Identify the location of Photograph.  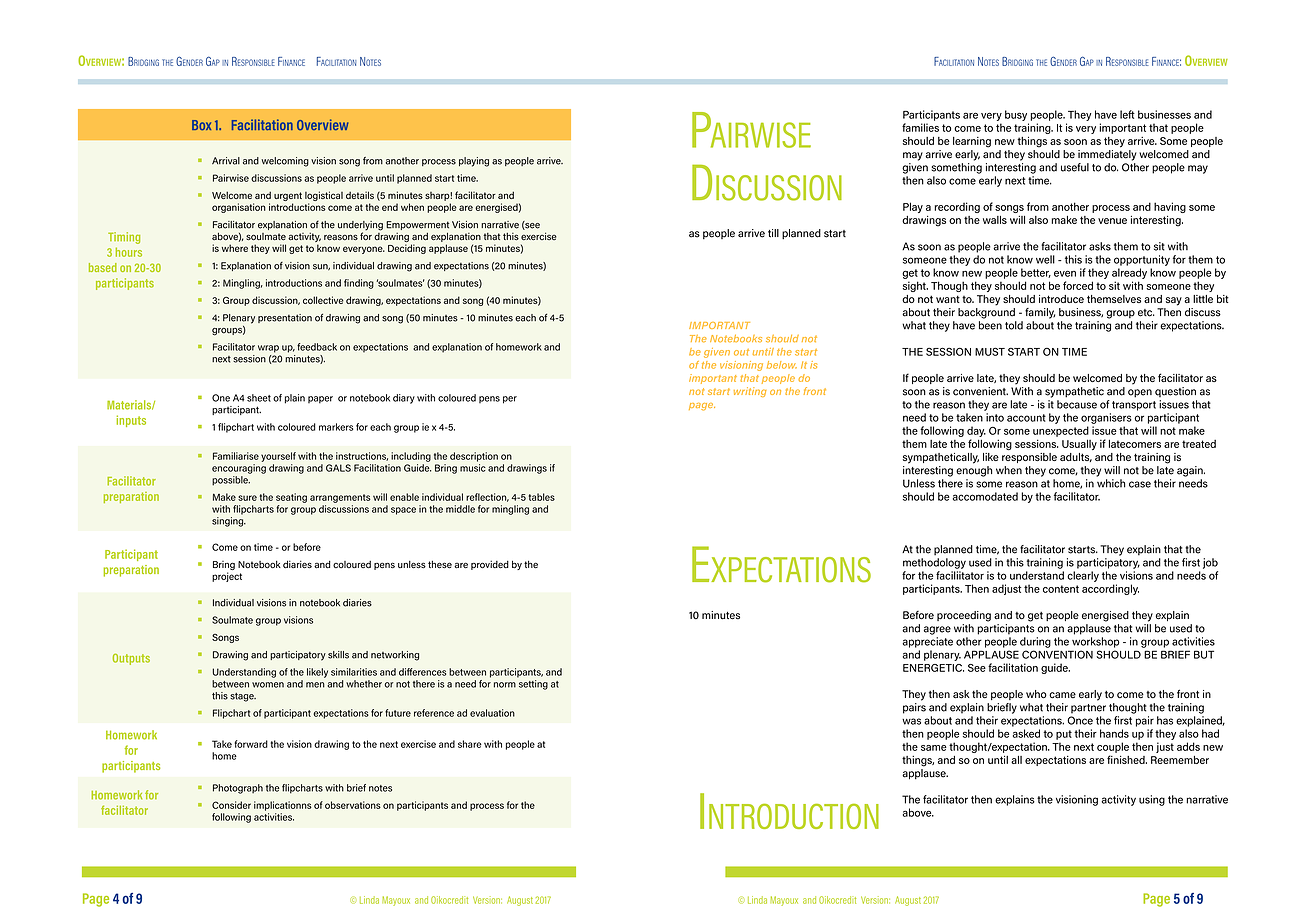
(238, 789).
